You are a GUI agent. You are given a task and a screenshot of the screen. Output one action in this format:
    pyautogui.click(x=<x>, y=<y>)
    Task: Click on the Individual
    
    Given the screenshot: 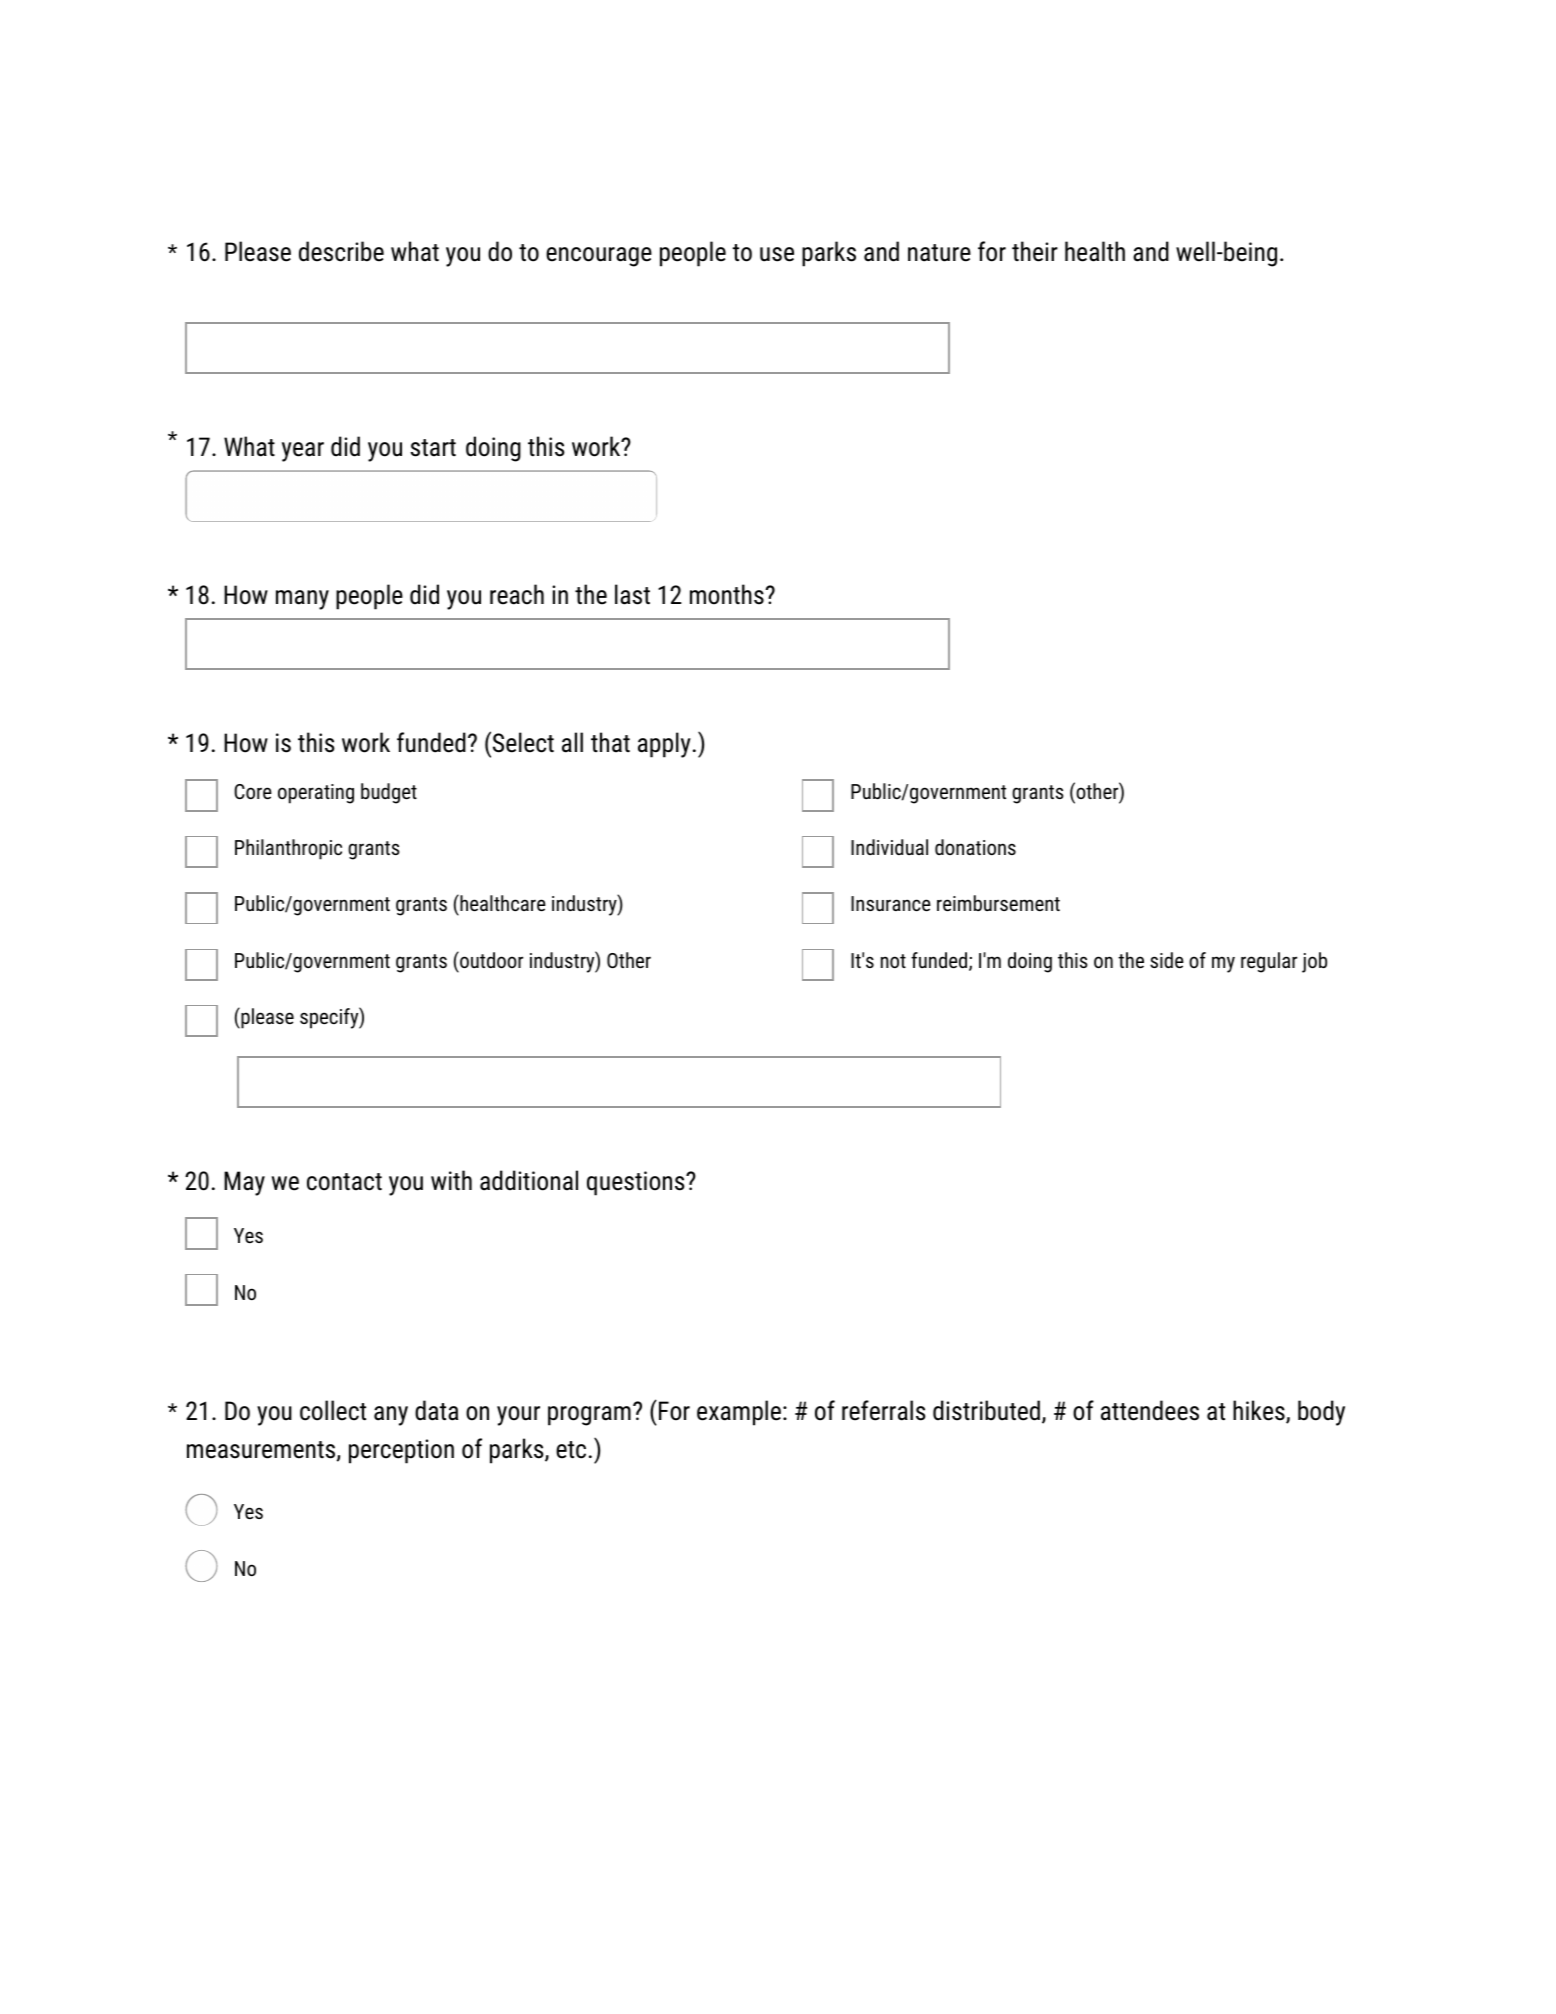 What is the action you would take?
    pyautogui.click(x=889, y=847)
